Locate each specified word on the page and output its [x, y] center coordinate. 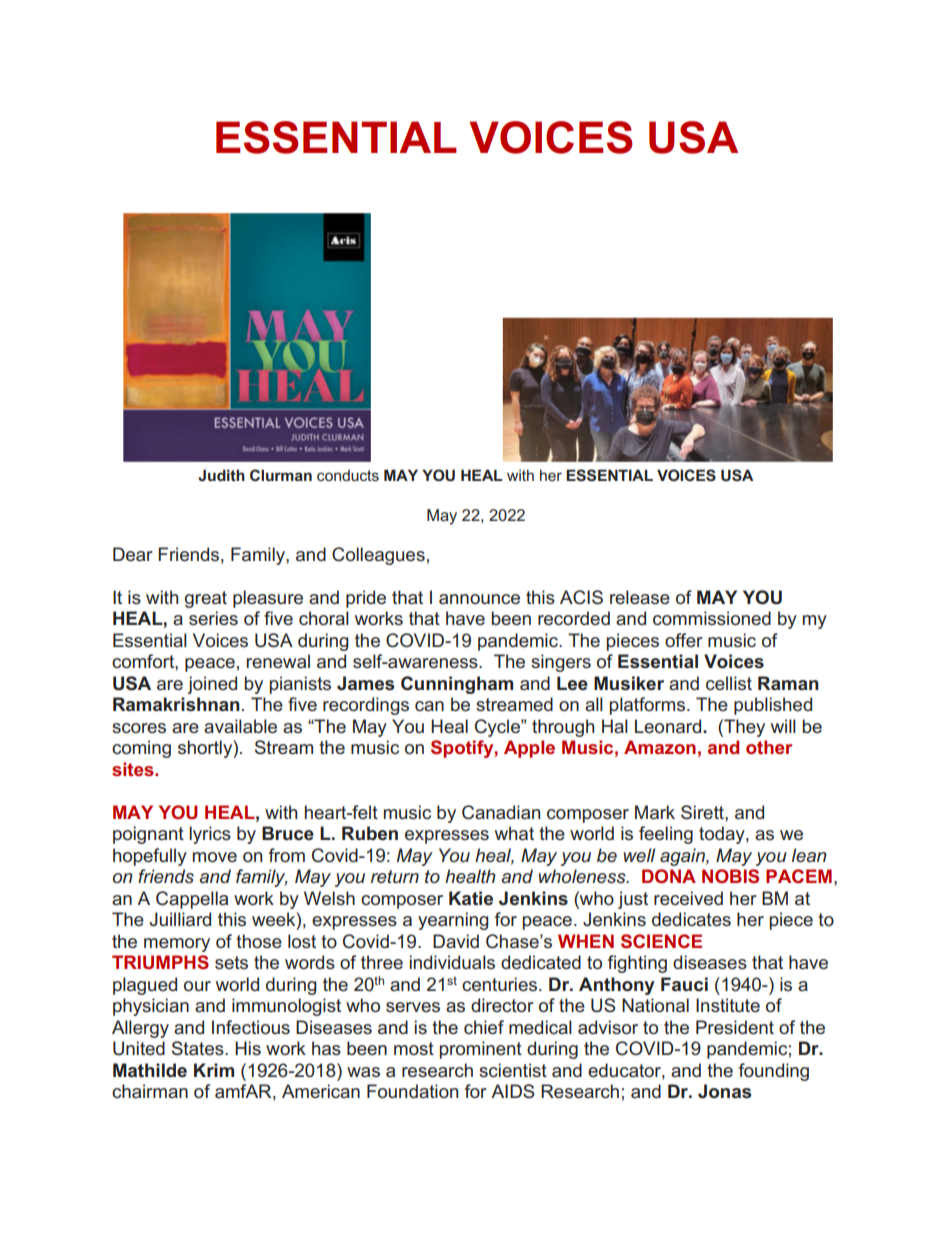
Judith [221, 475]
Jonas [724, 1091]
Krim [214, 1070]
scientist [513, 1070]
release [640, 597]
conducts [348, 475]
